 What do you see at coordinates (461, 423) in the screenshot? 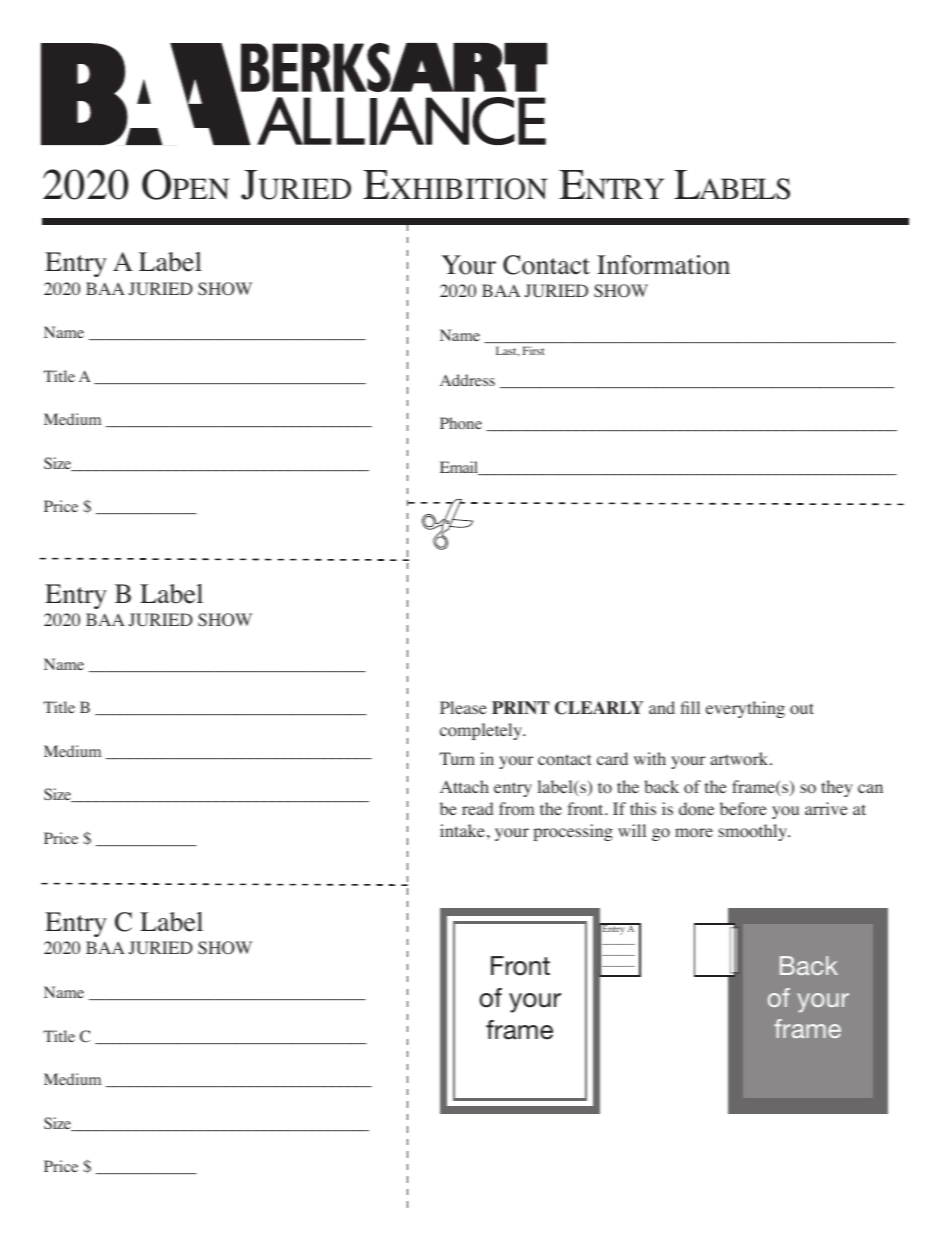
I see `Phone` at bounding box center [461, 423].
